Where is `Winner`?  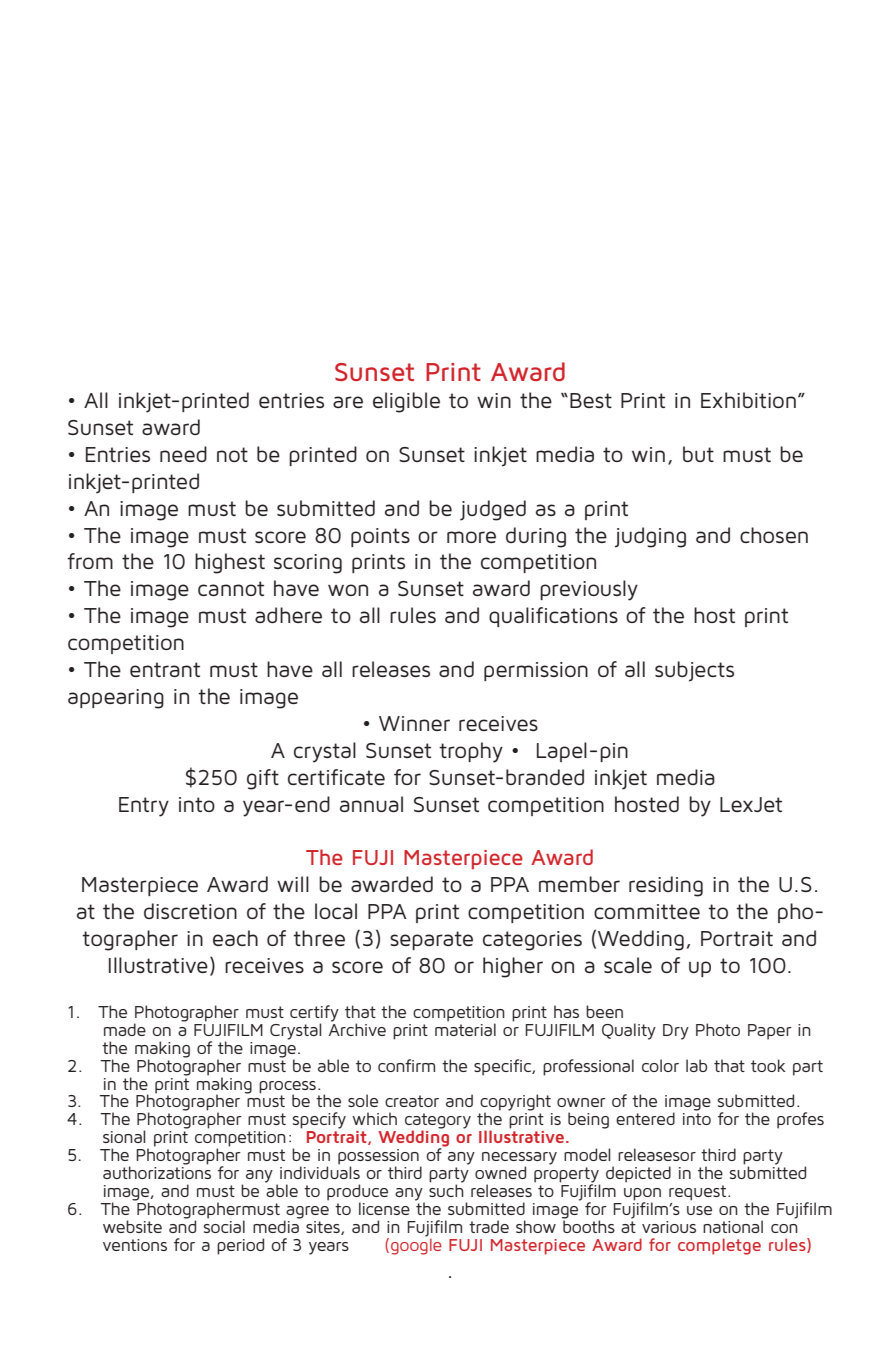
Winner is located at coordinates (414, 723).
